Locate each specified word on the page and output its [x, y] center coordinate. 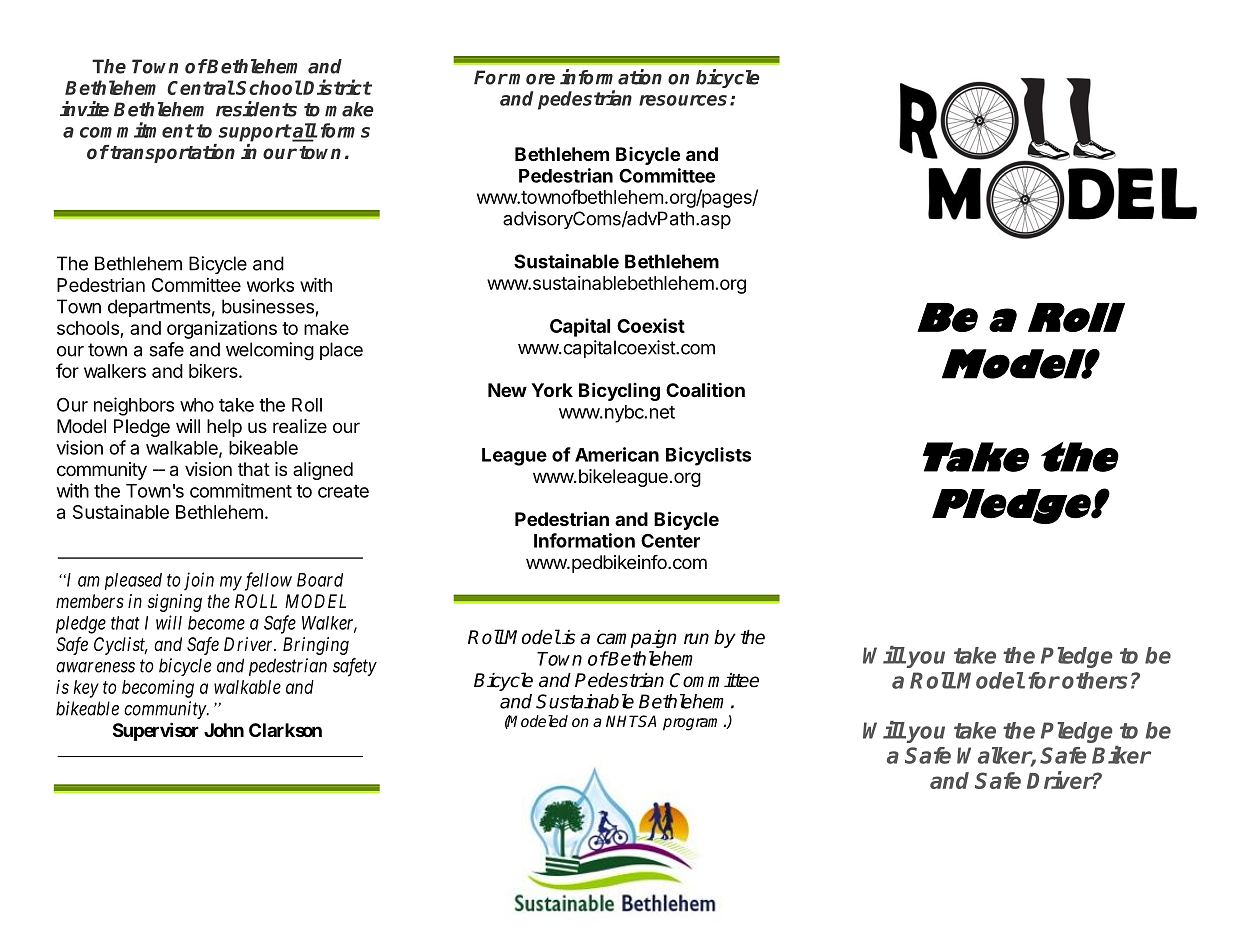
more [532, 79]
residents [256, 109]
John [224, 730]
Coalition [705, 389]
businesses [268, 306]
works [270, 285]
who [197, 405]
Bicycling [619, 391]
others [1095, 680]
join [199, 581]
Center [670, 541]
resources [683, 100]
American [617, 454]
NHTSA [631, 721]
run [696, 638]
